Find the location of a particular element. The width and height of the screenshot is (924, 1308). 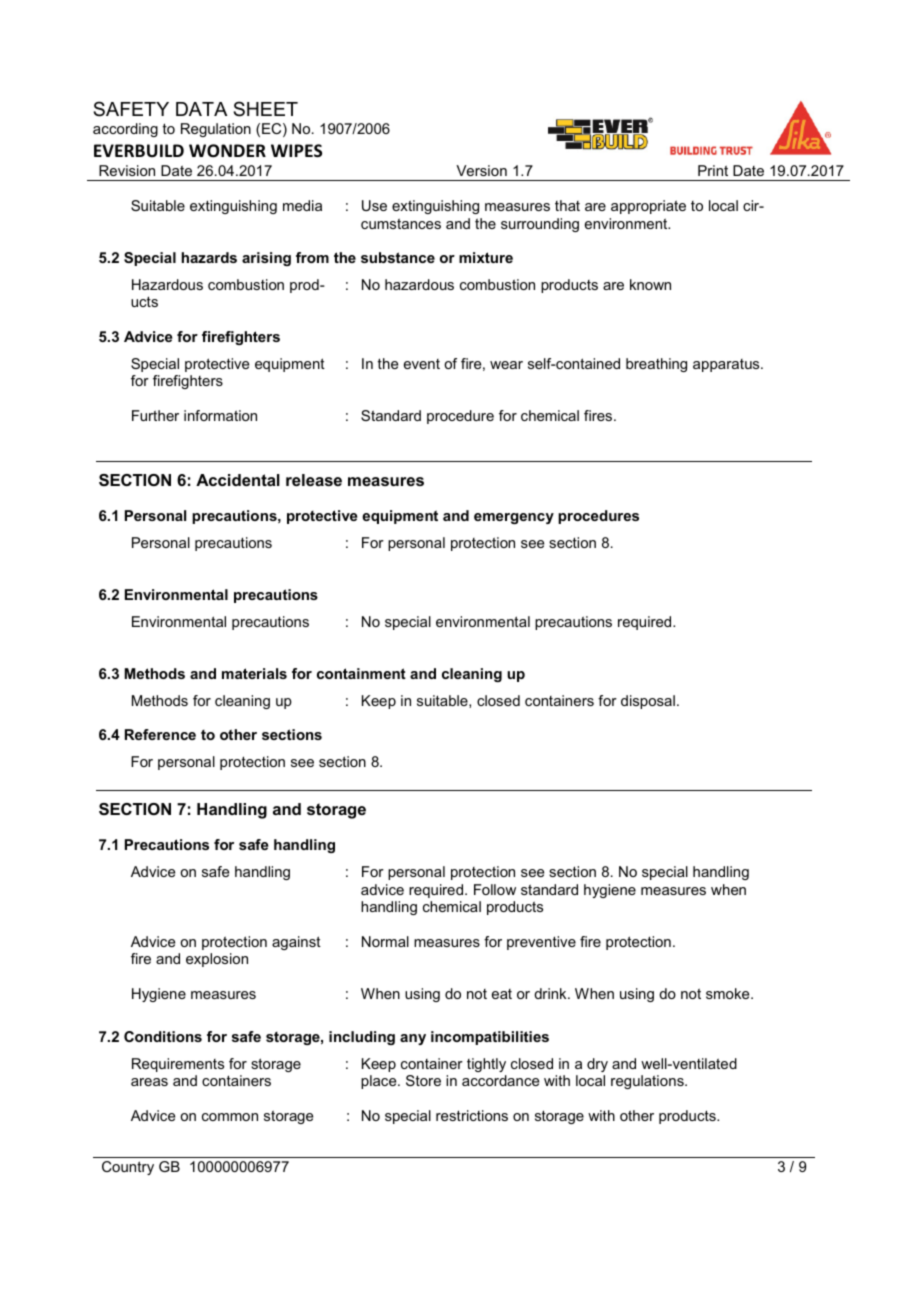

Version is located at coordinates (481, 170).
